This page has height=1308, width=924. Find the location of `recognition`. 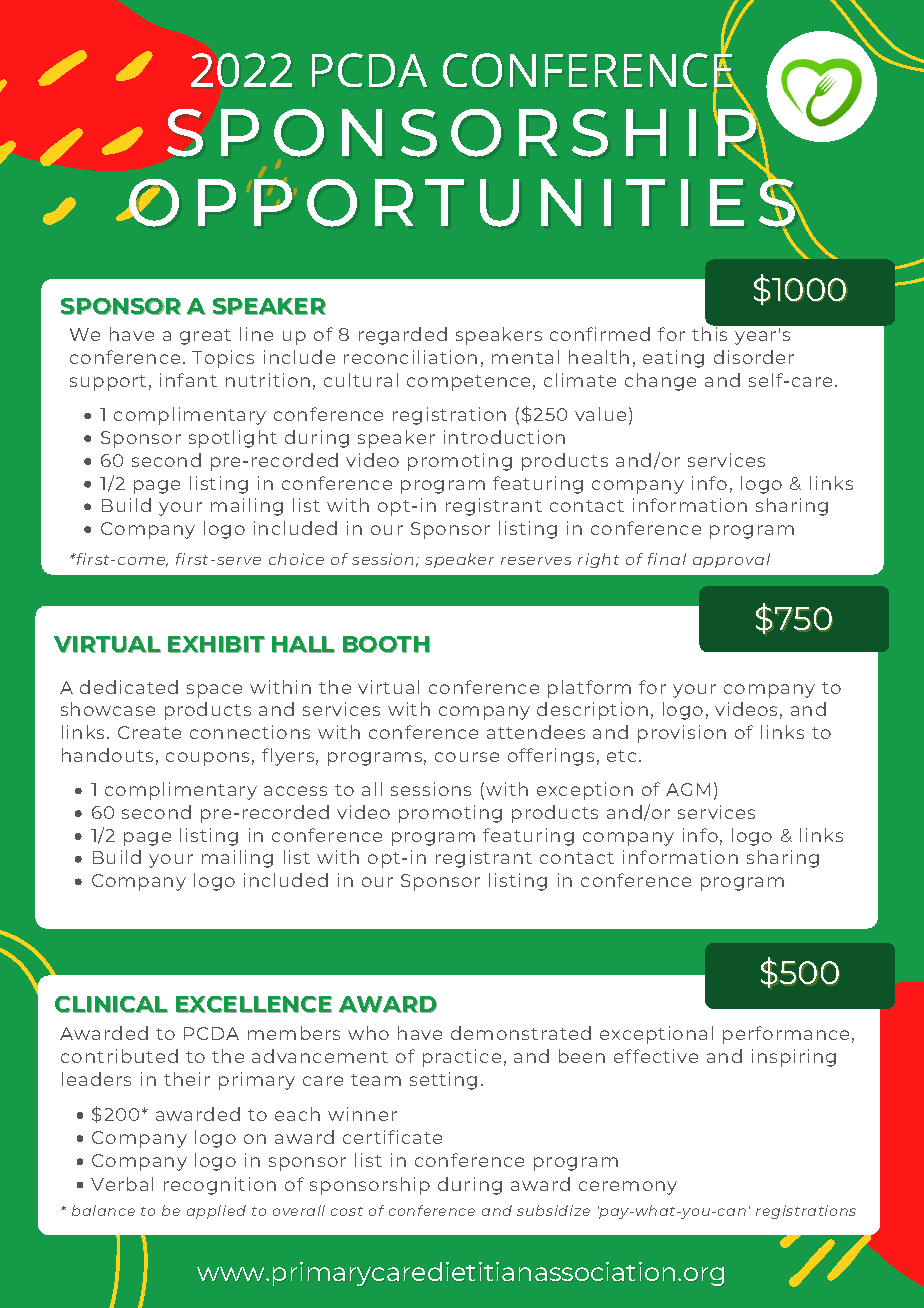

recognition is located at coordinates (220, 1186).
